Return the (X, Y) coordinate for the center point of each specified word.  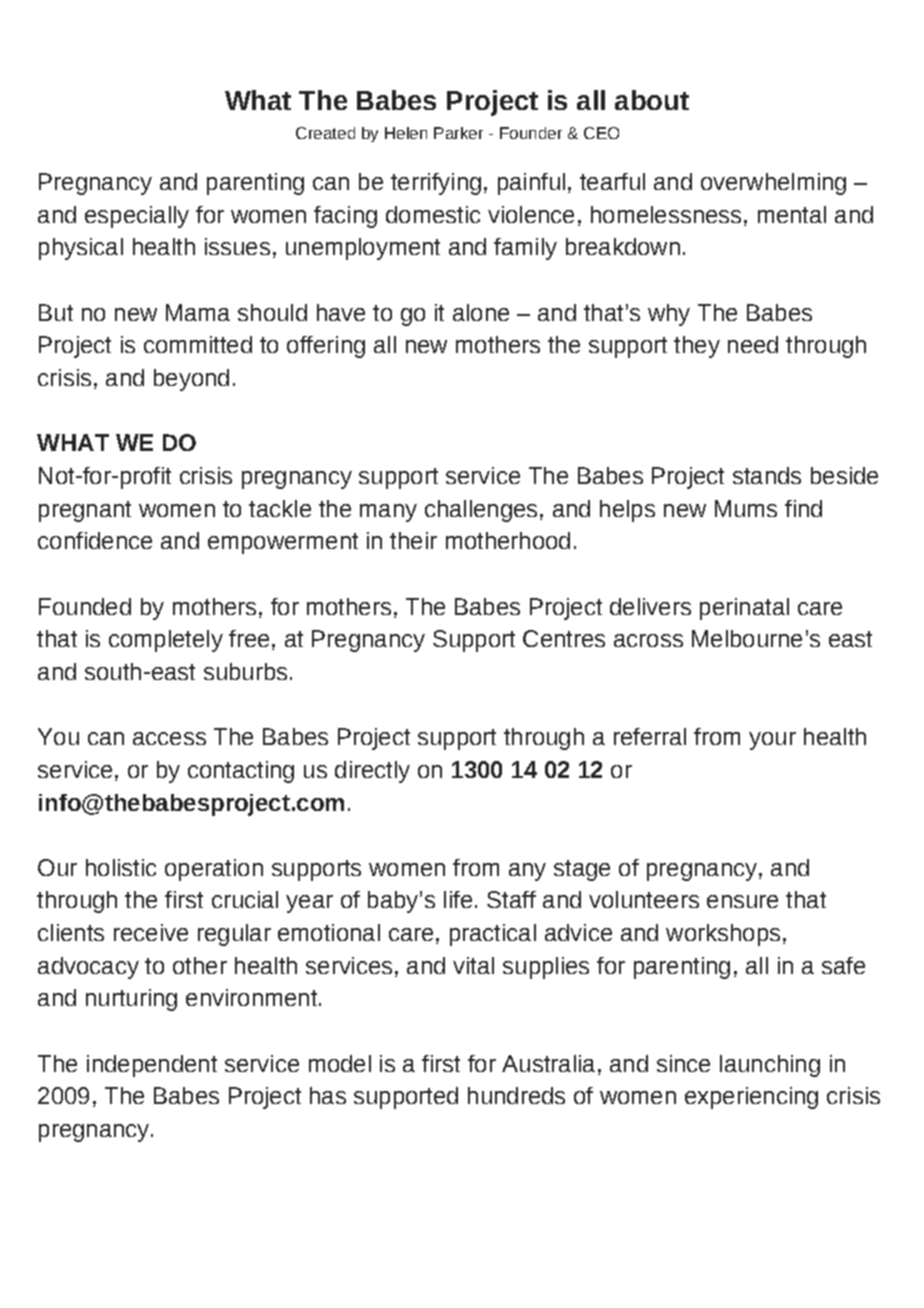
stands (767, 475)
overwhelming (773, 184)
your (772, 741)
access (169, 738)
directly (372, 772)
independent (152, 1066)
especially (137, 217)
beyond (191, 380)
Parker (458, 133)
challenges (481, 511)
